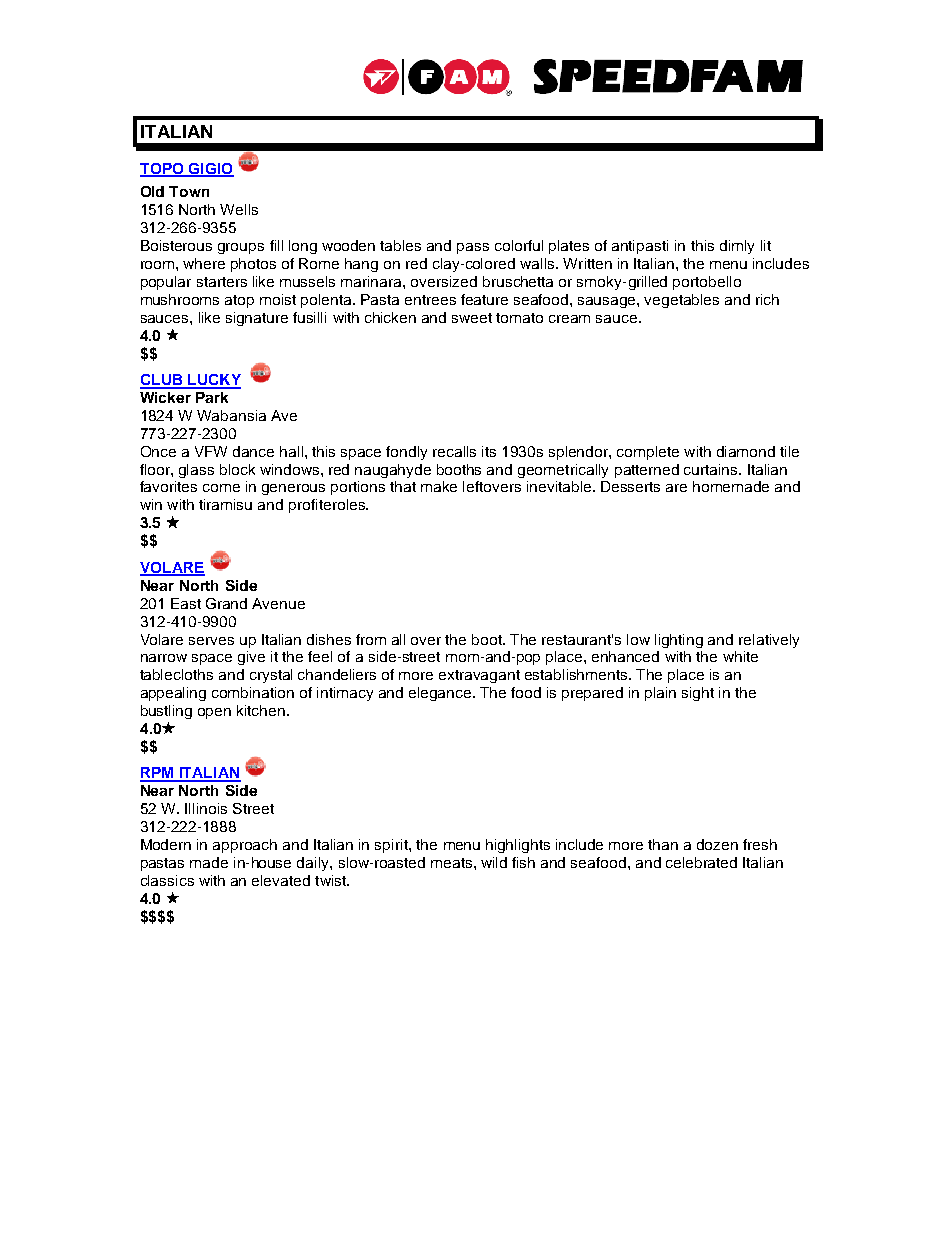  Describe the element at coordinates (701, 862) in the screenshot. I see `celebrated` at that location.
